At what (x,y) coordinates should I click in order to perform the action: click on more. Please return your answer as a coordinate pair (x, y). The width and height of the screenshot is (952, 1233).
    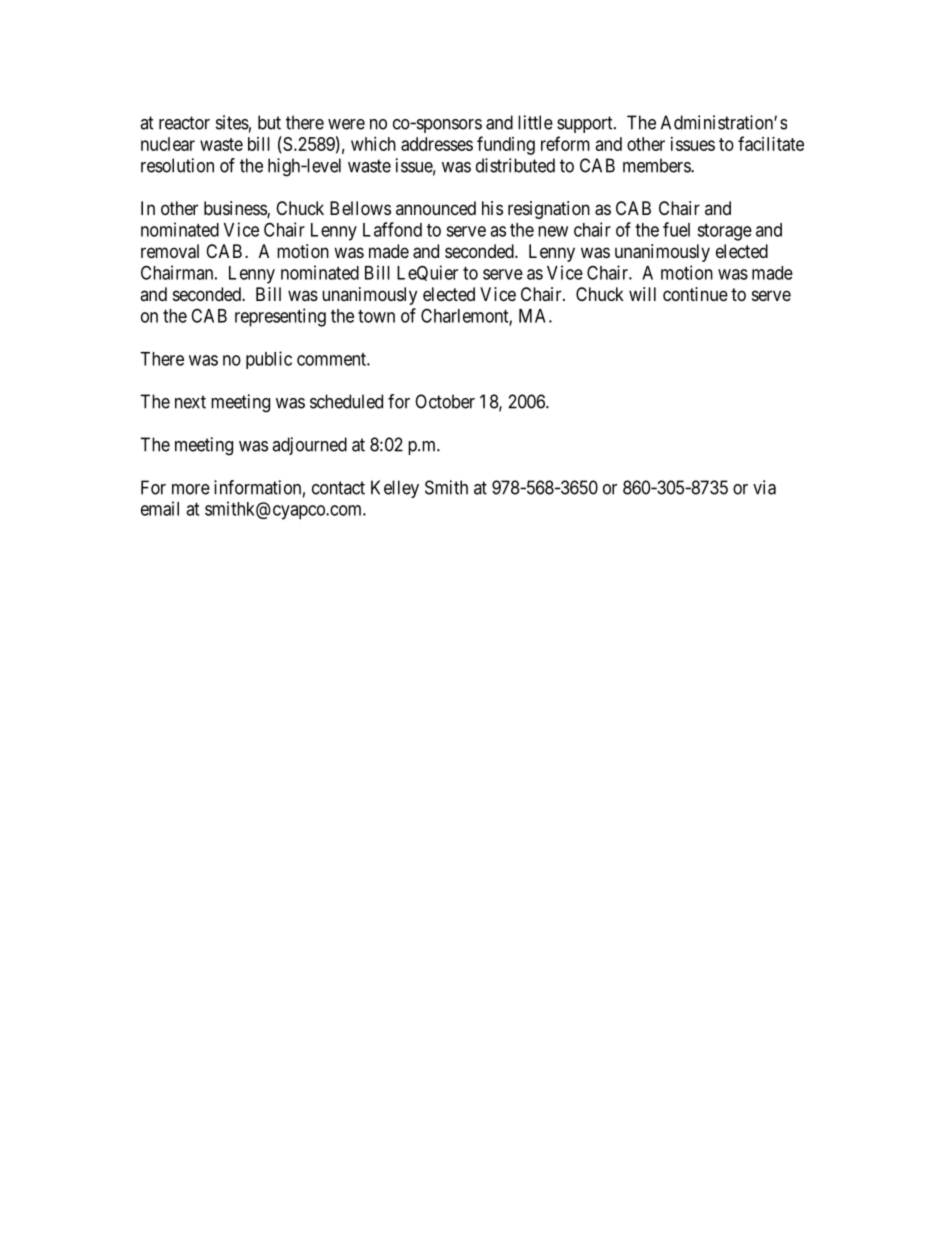
    Looking at the image, I should click on (191, 489).
